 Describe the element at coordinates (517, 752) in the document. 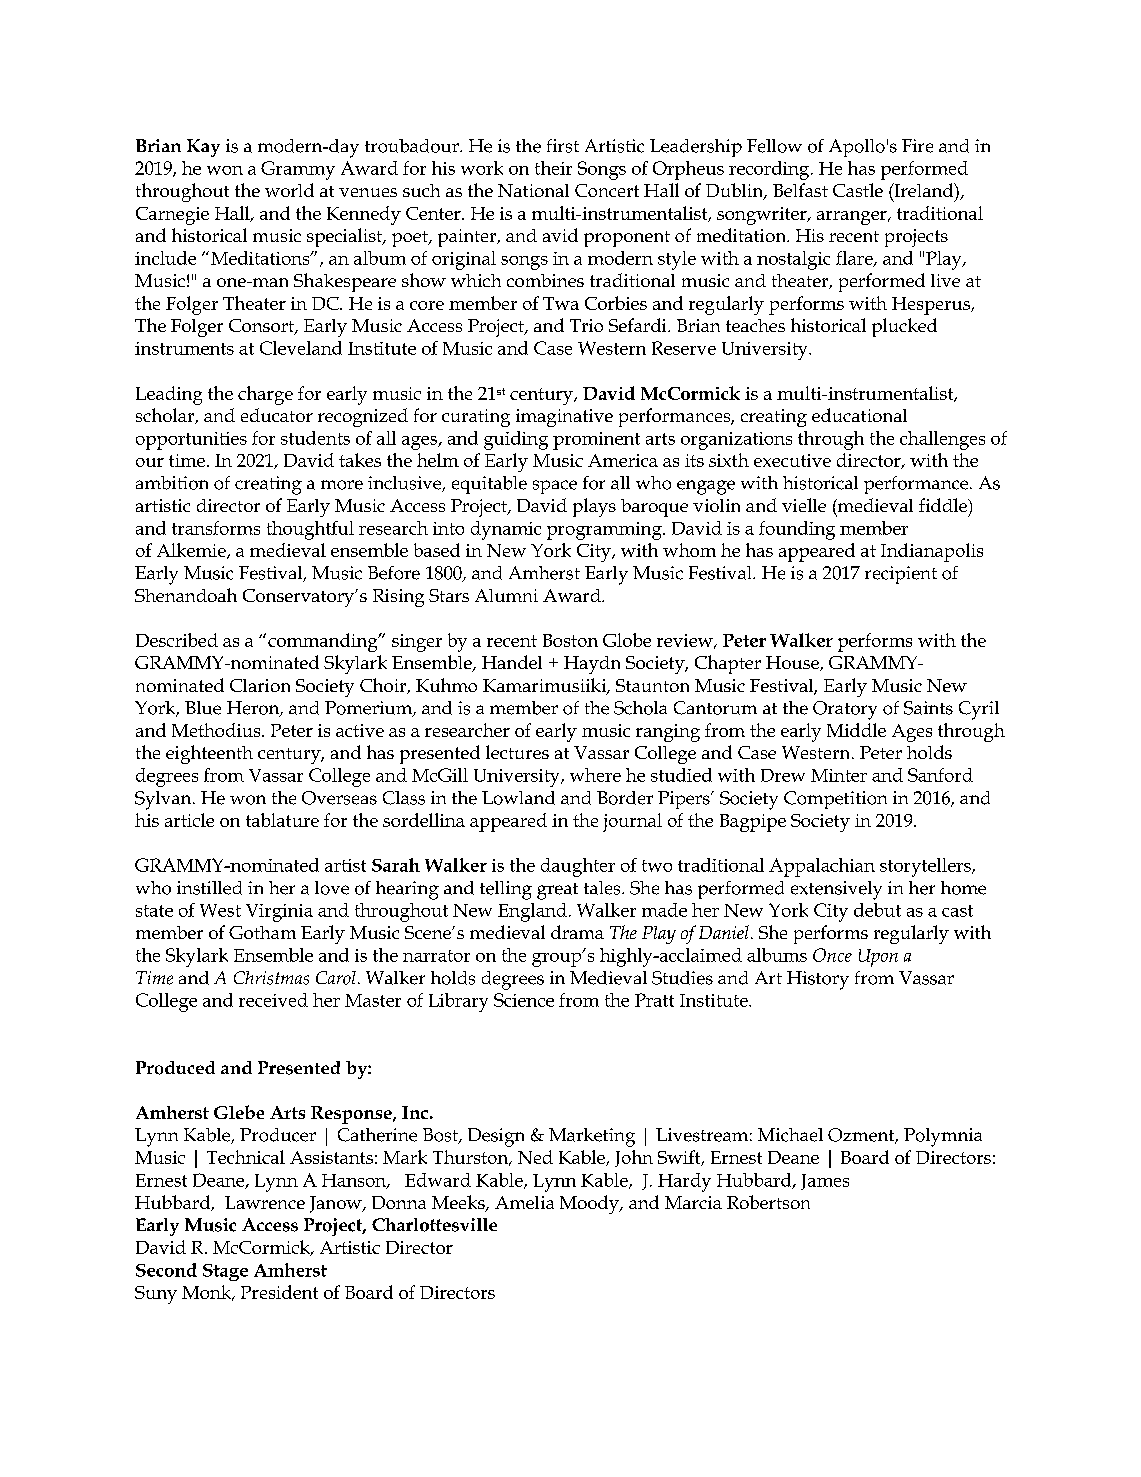

I see `lectures` at that location.
